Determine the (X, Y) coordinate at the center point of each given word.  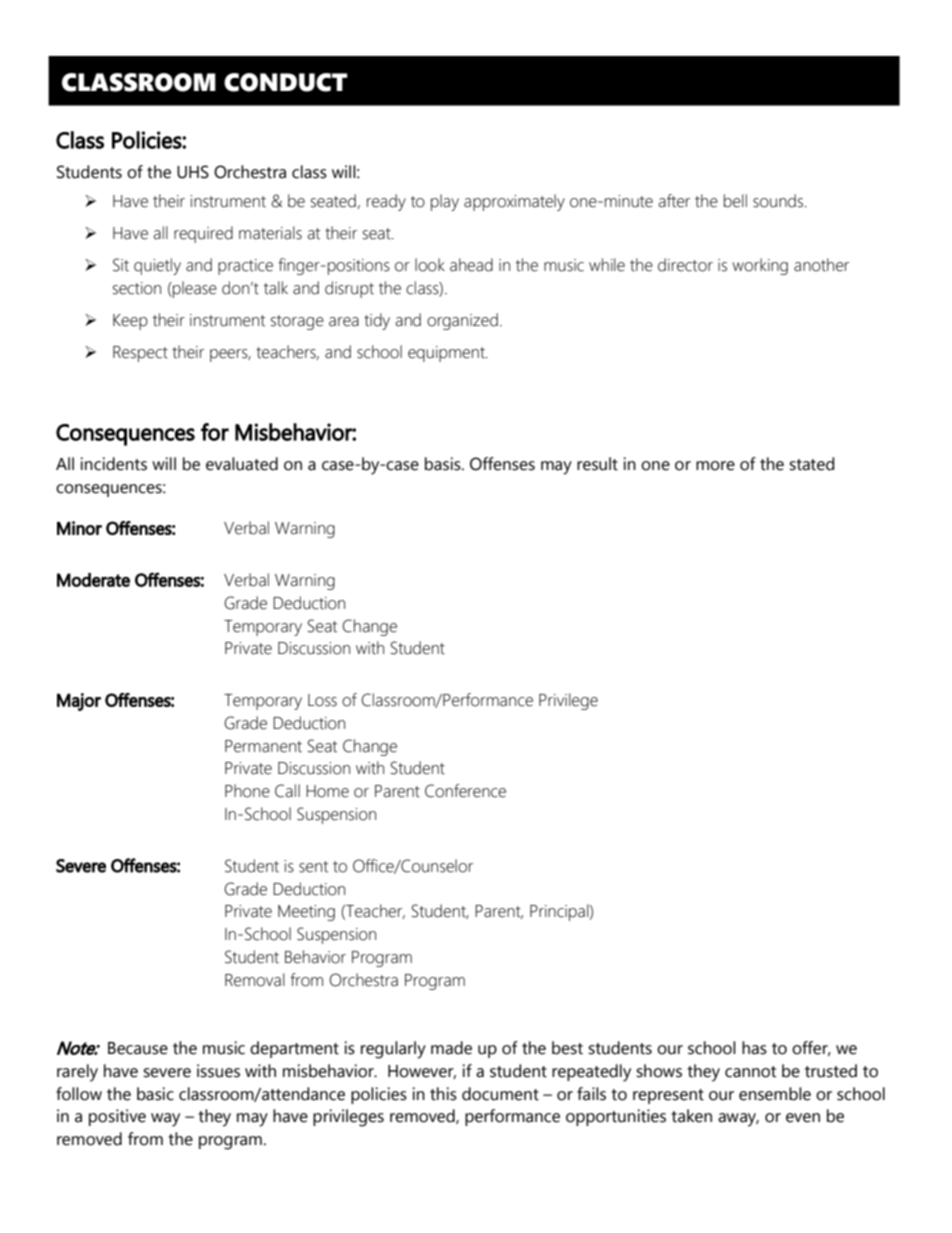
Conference (465, 791)
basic (155, 1094)
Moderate (93, 580)
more (715, 466)
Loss (322, 700)
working (760, 266)
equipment (447, 354)
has (754, 1048)
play (445, 202)
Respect (140, 354)
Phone (247, 791)
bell (735, 201)
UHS (193, 172)
